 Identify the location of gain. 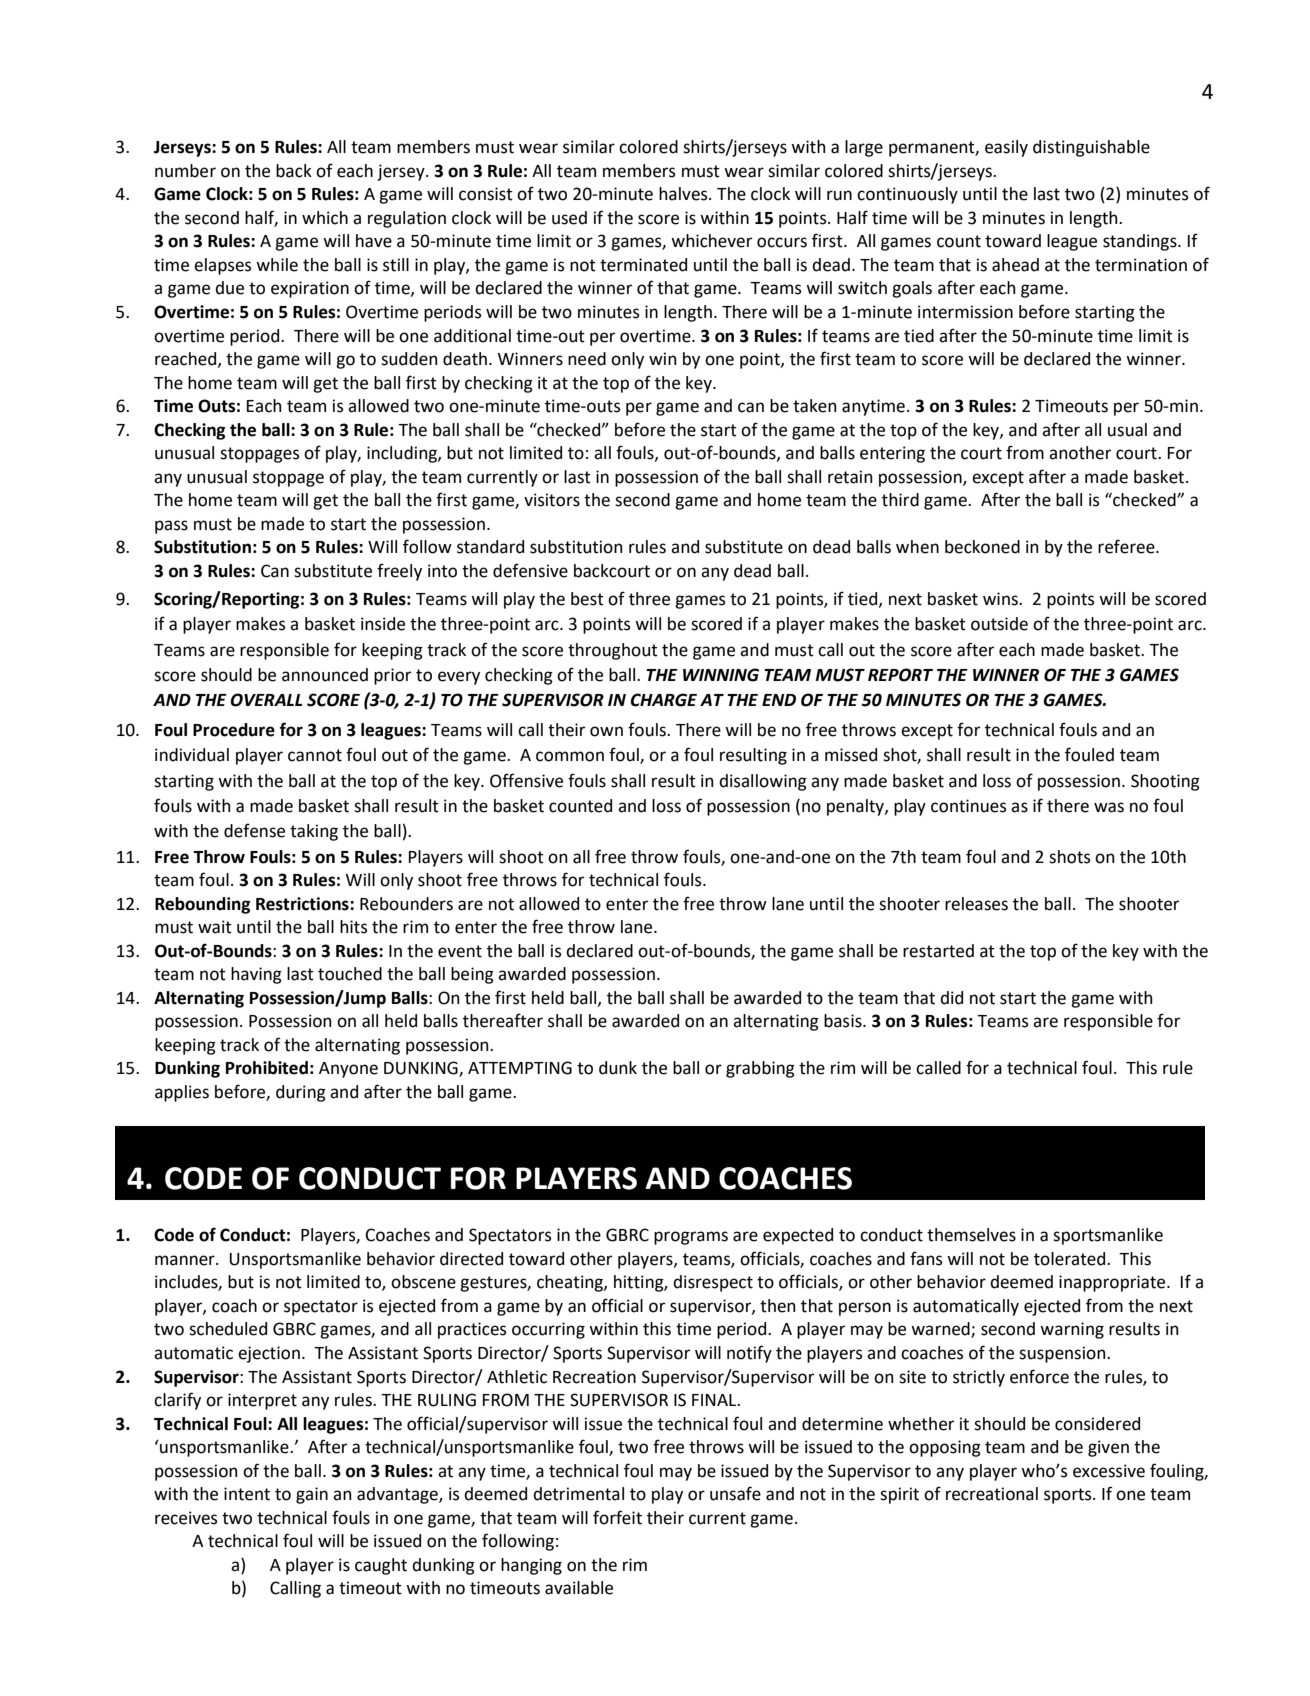
(312, 1495).
